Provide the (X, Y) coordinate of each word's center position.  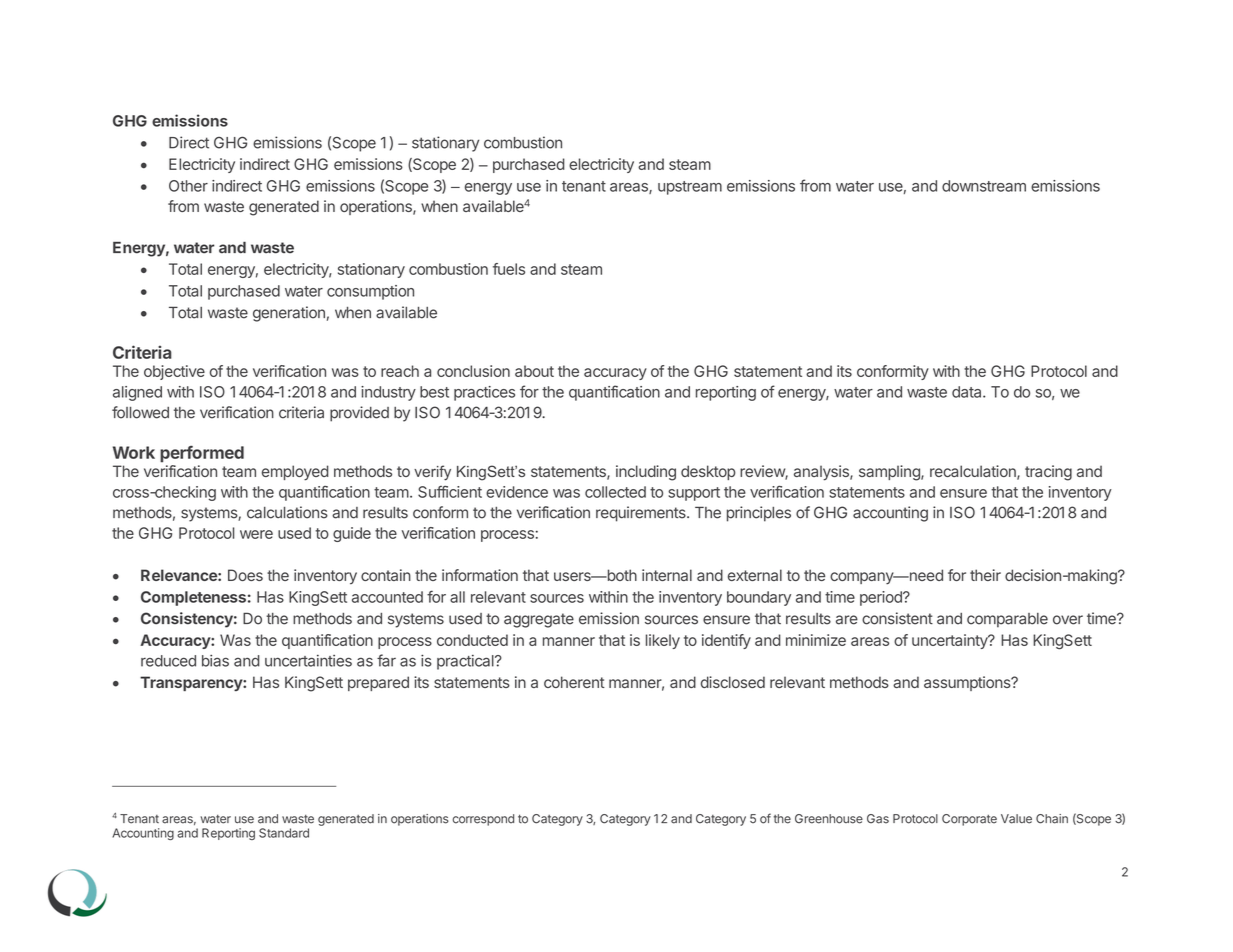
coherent (574, 682)
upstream (690, 188)
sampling (890, 473)
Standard (284, 833)
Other (188, 186)
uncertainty (951, 641)
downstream (984, 186)
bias (215, 660)
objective (174, 372)
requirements (642, 514)
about (534, 371)
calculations (287, 512)
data (968, 392)
